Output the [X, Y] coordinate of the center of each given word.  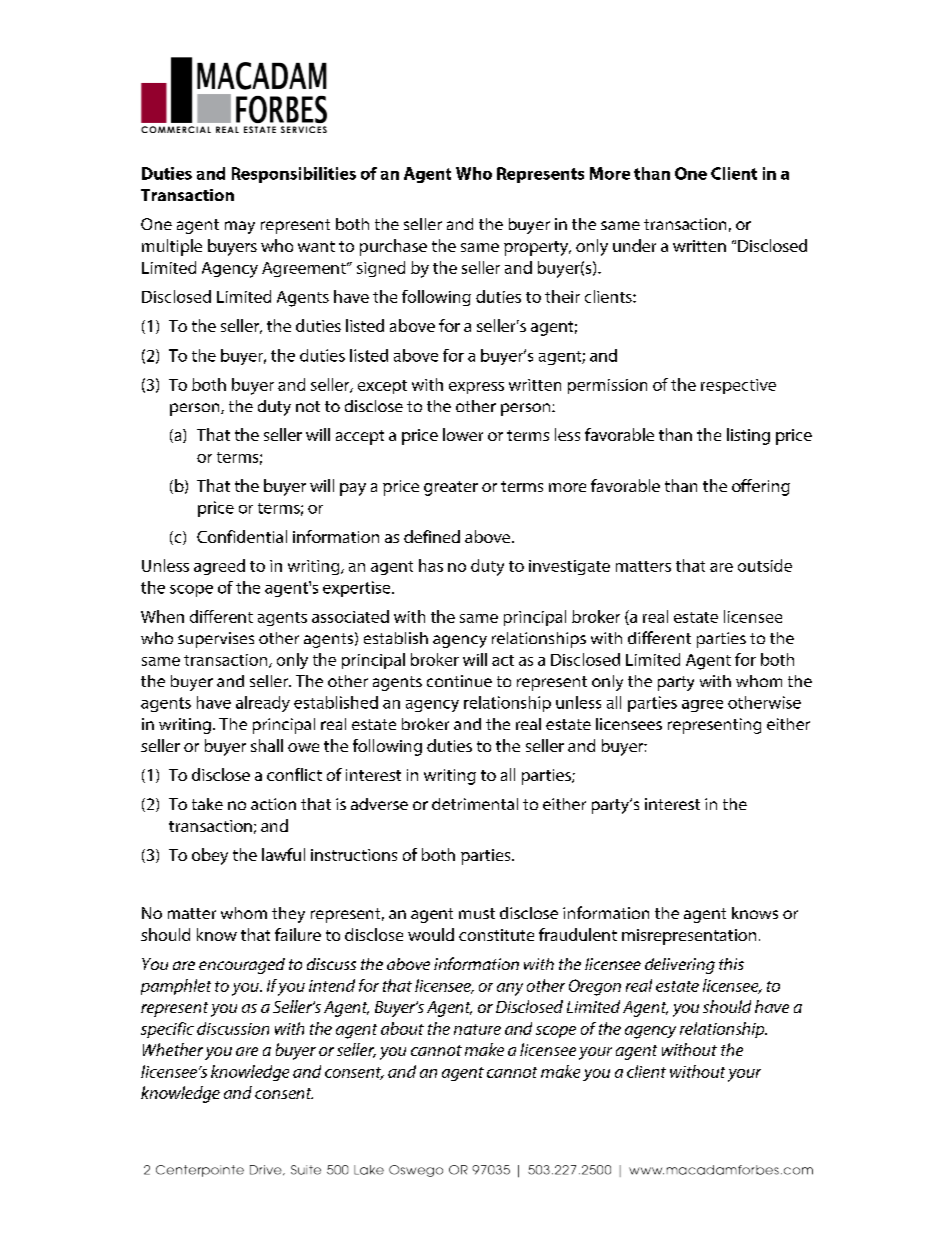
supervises [216, 640]
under [634, 245]
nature [477, 1029]
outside [765, 565]
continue [459, 681]
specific [167, 1030]
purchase [393, 247]
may [240, 227]
